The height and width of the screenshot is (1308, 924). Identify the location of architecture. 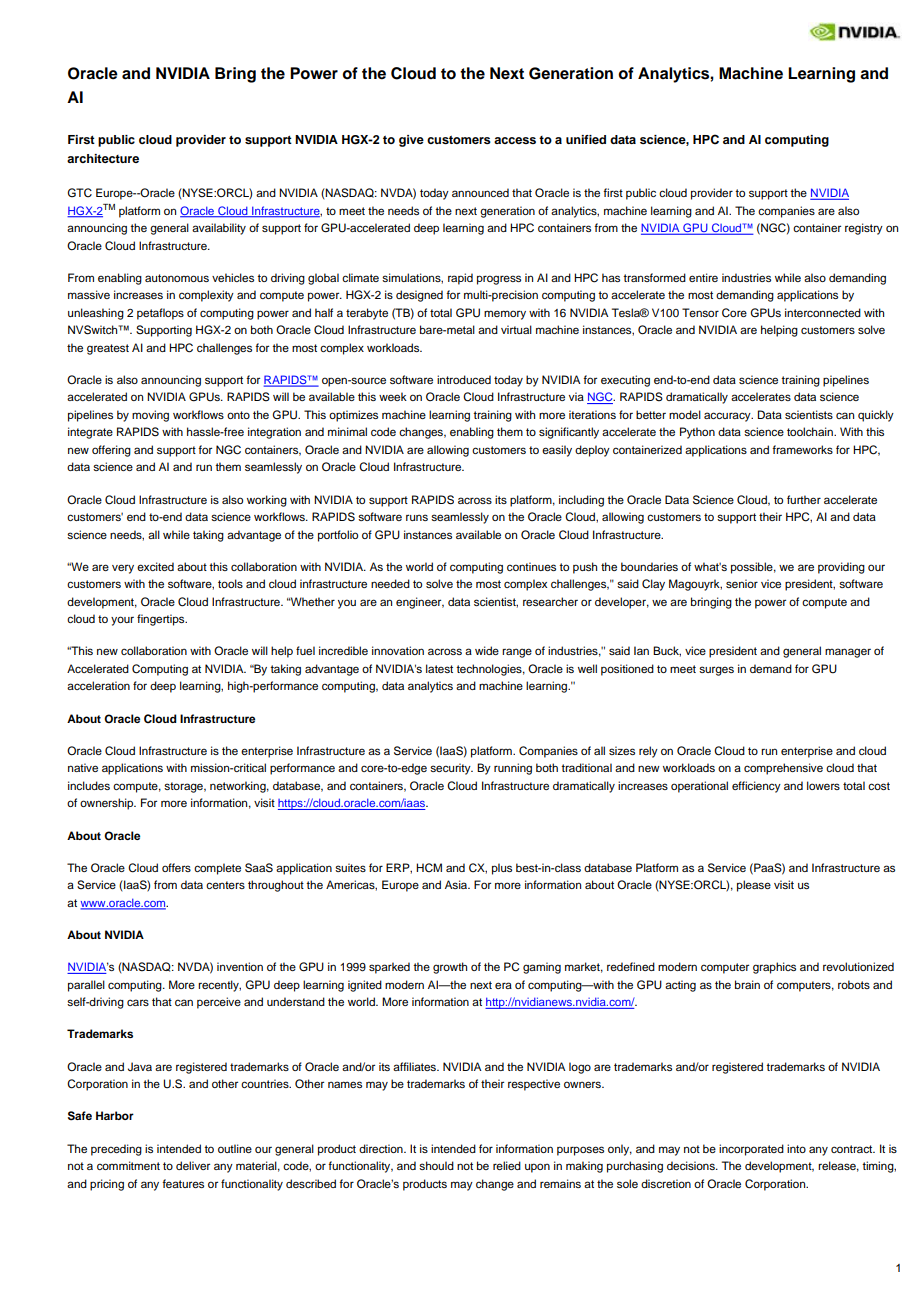
(103, 158).
